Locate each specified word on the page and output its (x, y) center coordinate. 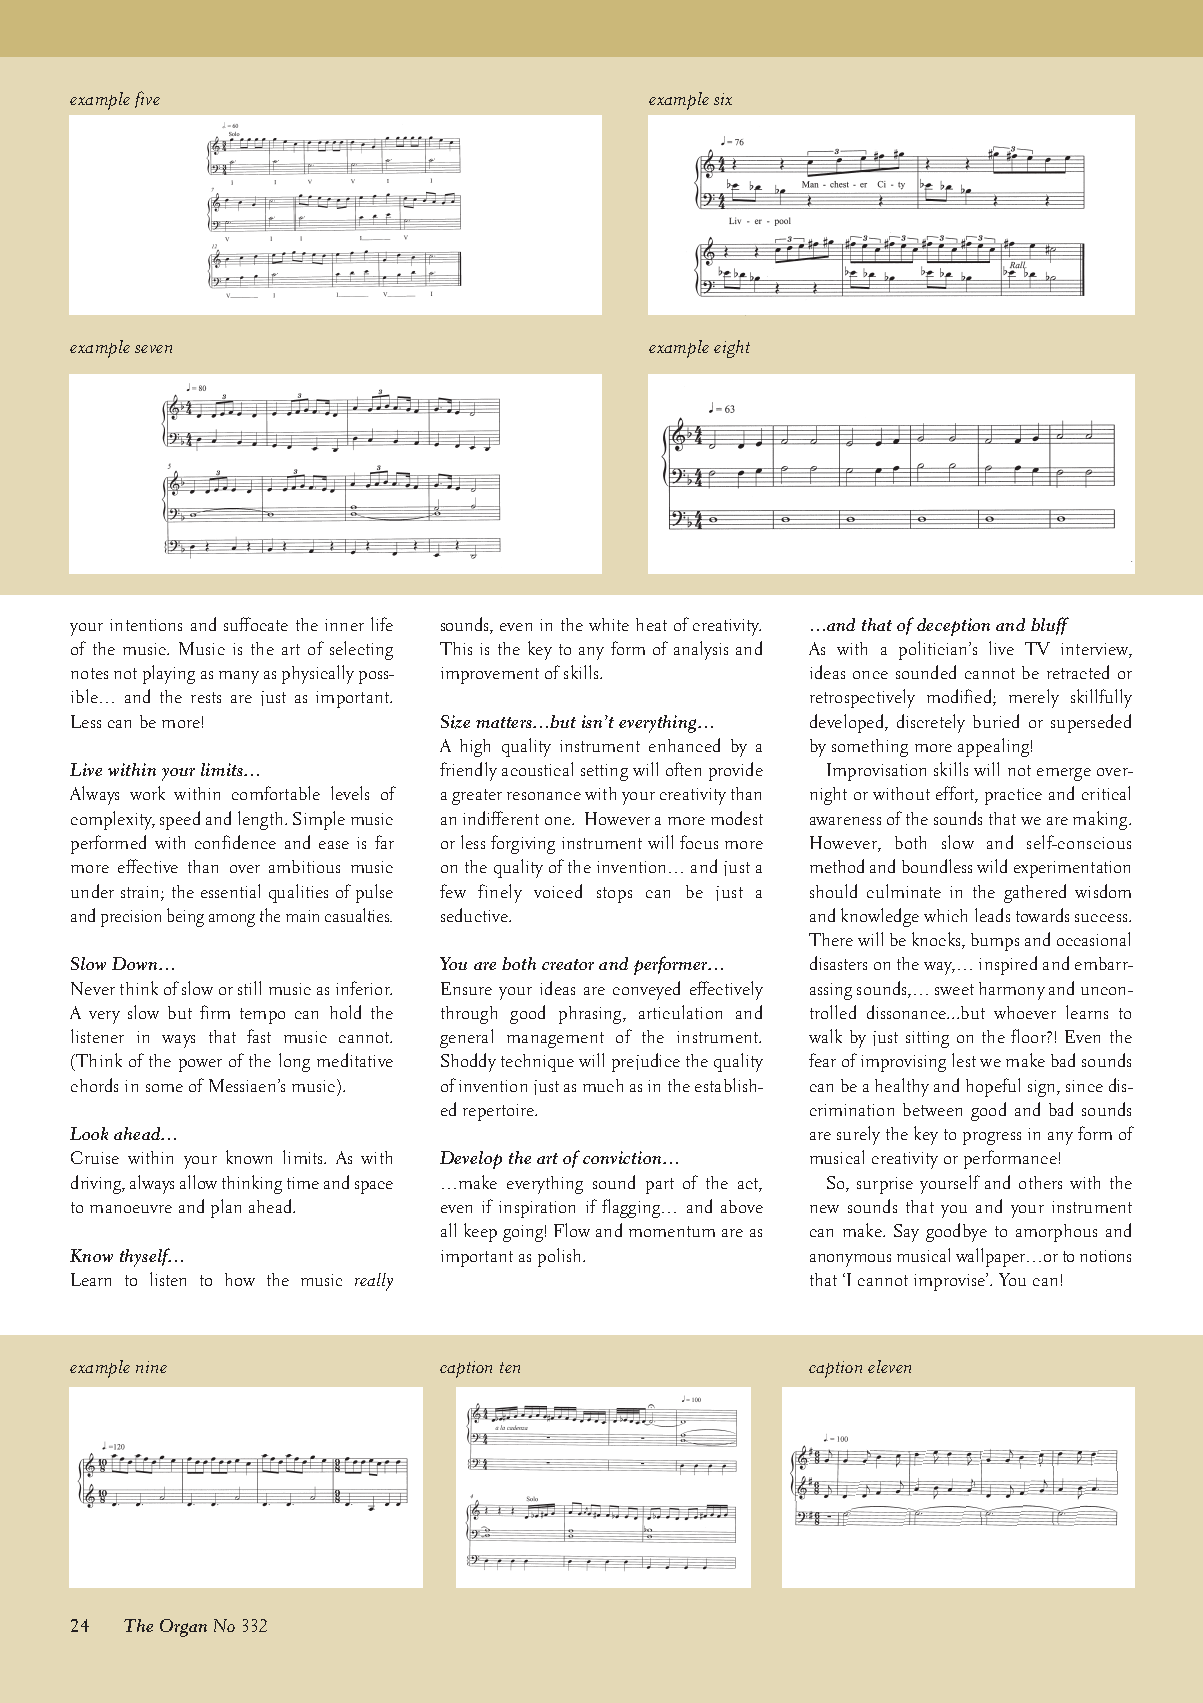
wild (992, 866)
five (147, 99)
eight (732, 349)
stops (614, 895)
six (723, 99)
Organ (183, 1628)
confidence (235, 842)
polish (561, 1257)
